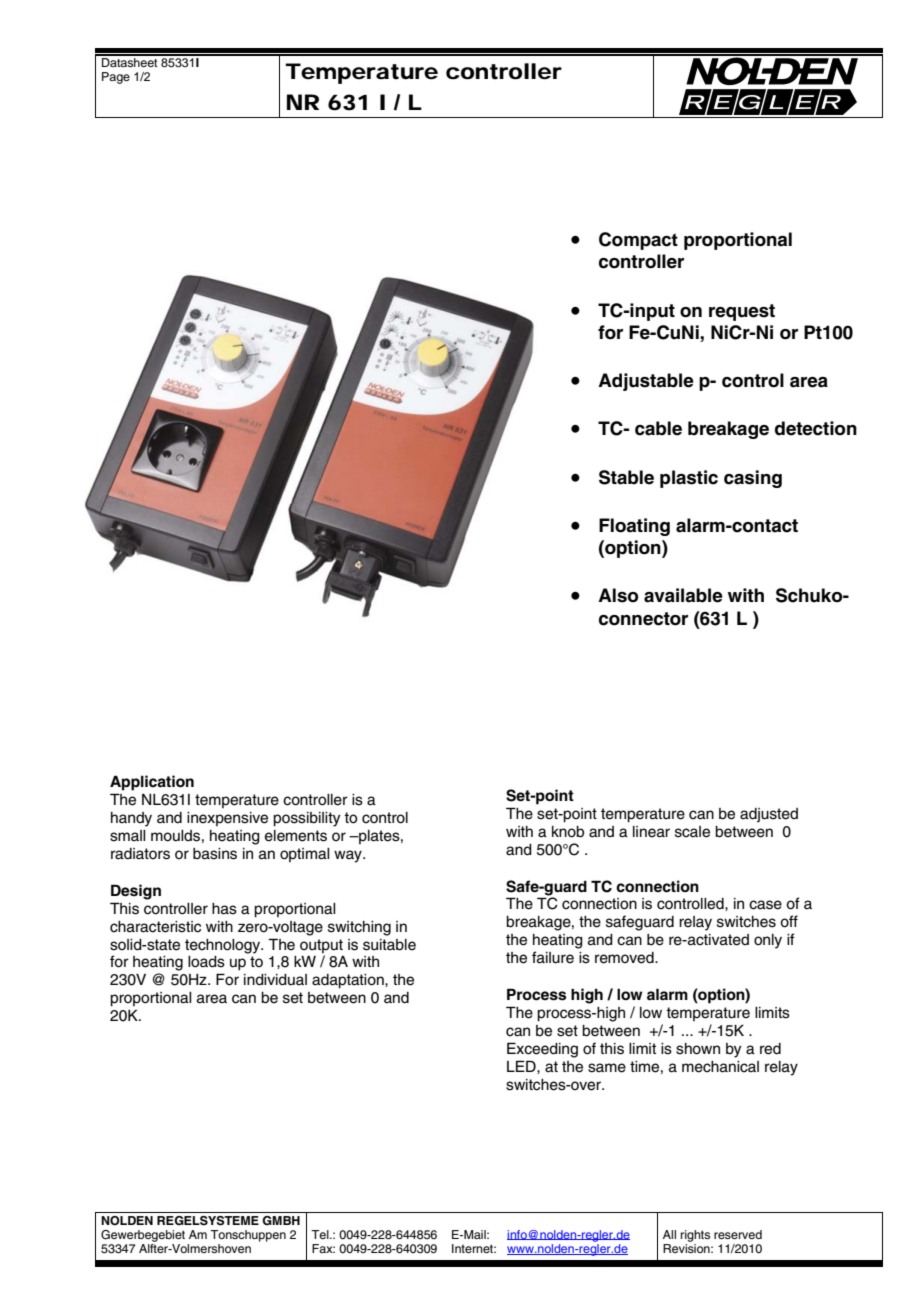  Describe the element at coordinates (753, 479) in the screenshot. I see `casing` at that location.
